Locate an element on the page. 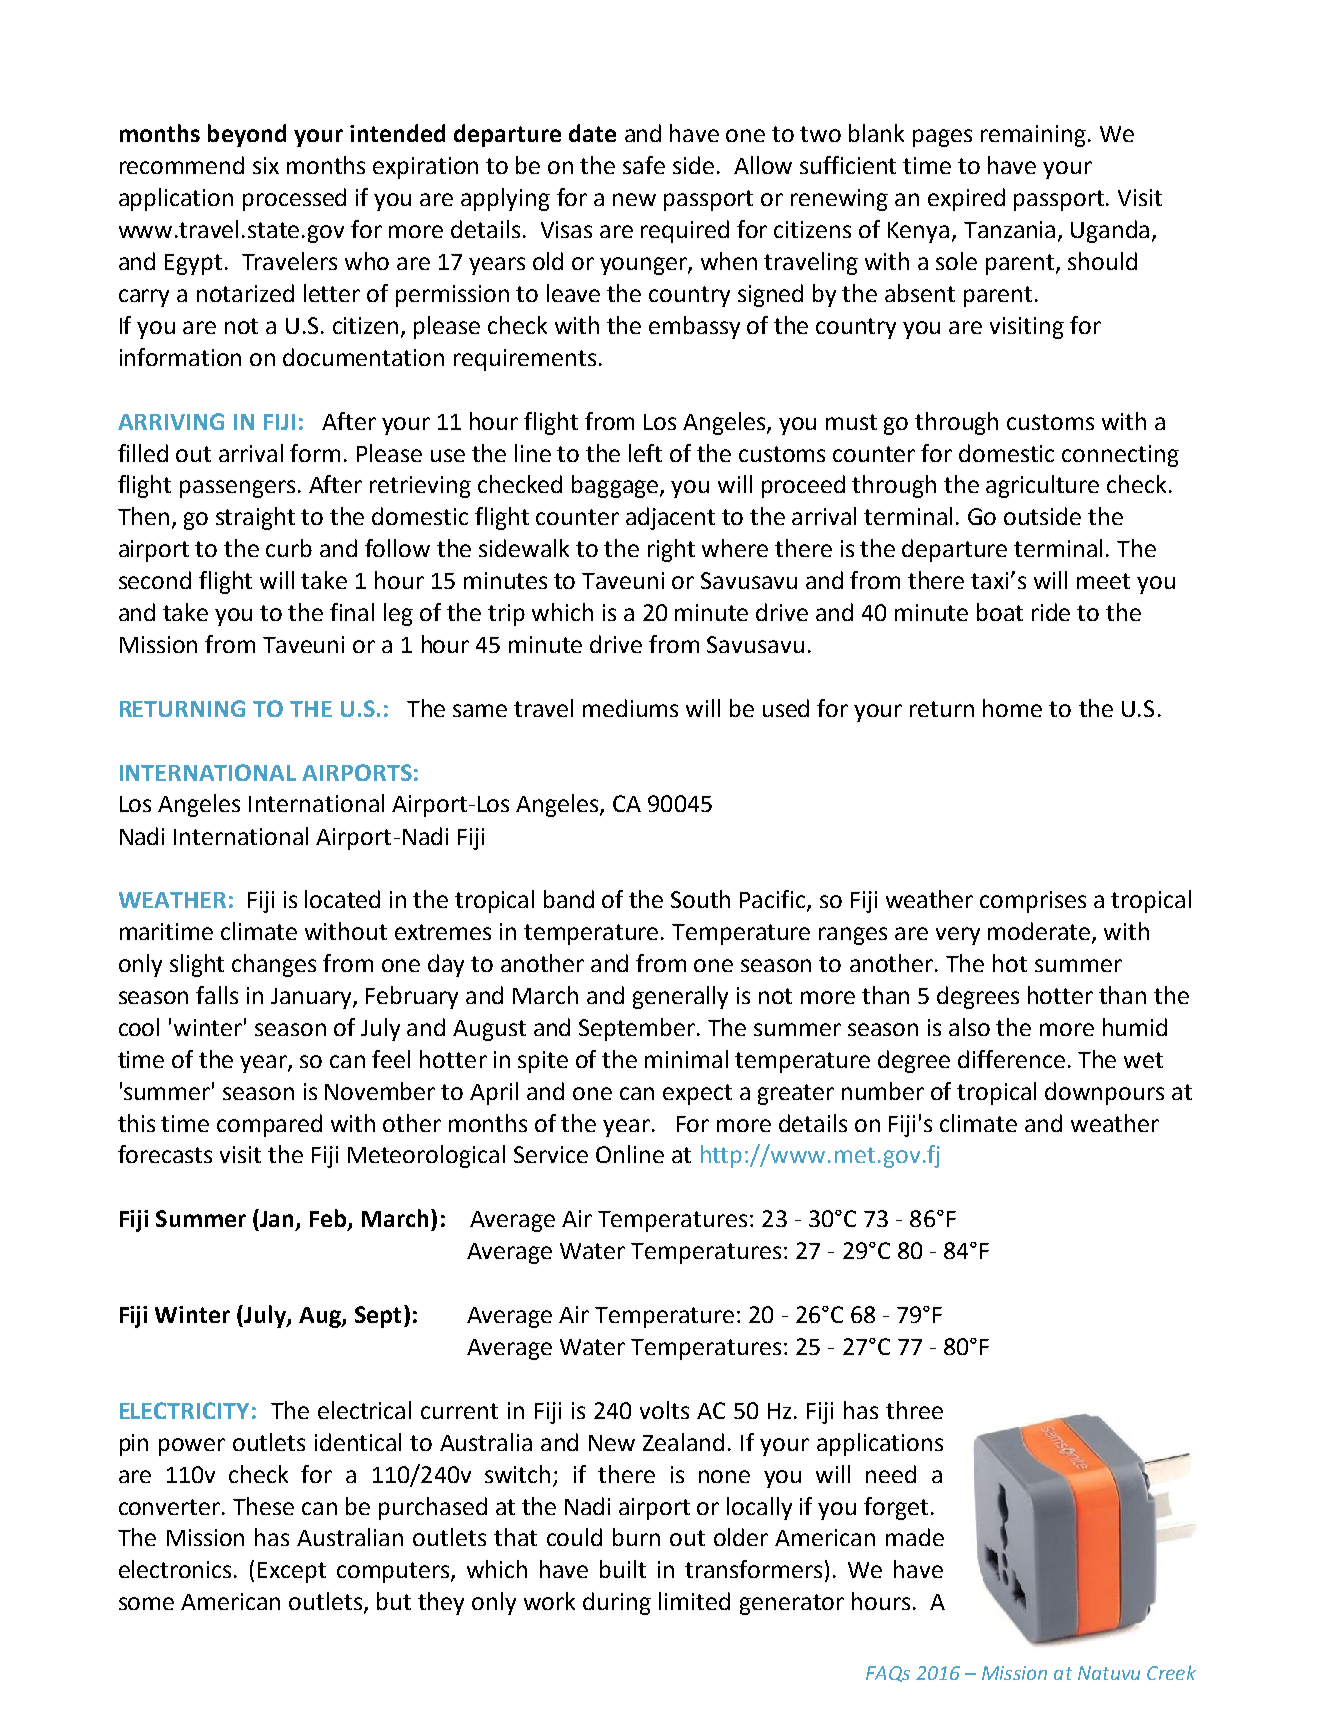 This page has width=1333, height=1725. located is located at coordinates (342, 899).
